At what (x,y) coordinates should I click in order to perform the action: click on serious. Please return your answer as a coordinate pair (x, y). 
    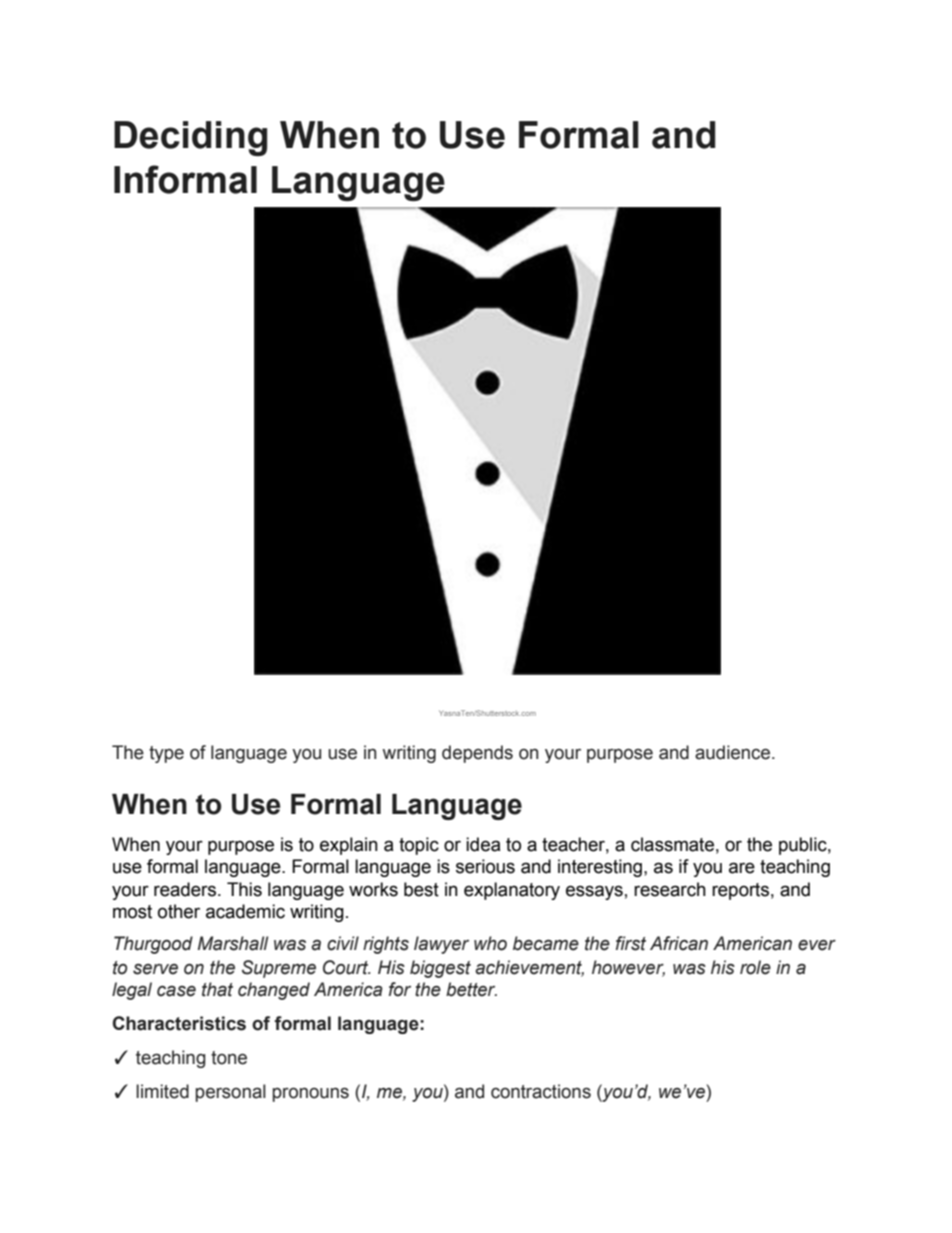
    Looking at the image, I should click on (485, 866).
